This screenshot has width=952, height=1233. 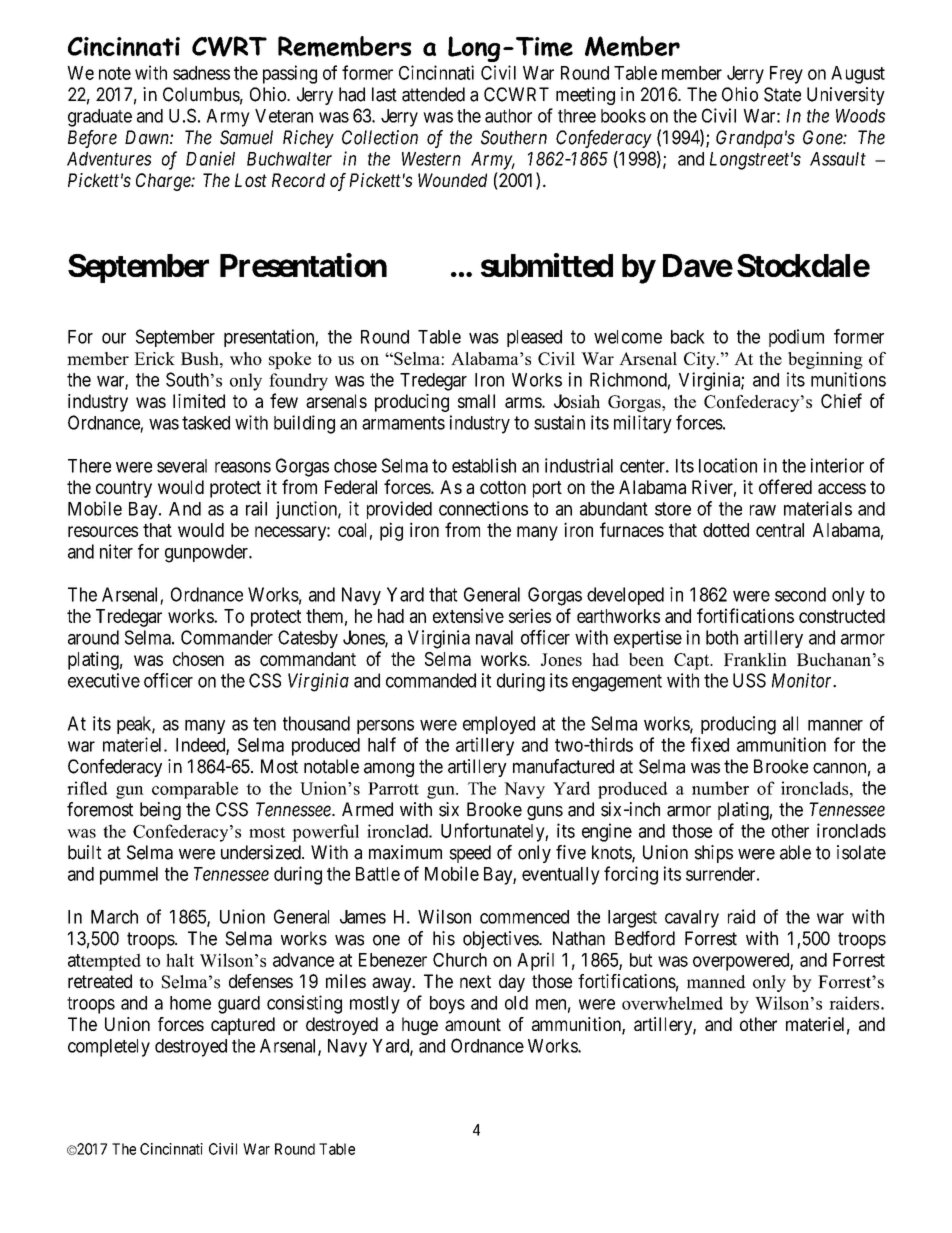 What do you see at coordinates (716, 982) in the screenshot?
I see `manned` at bounding box center [716, 982].
